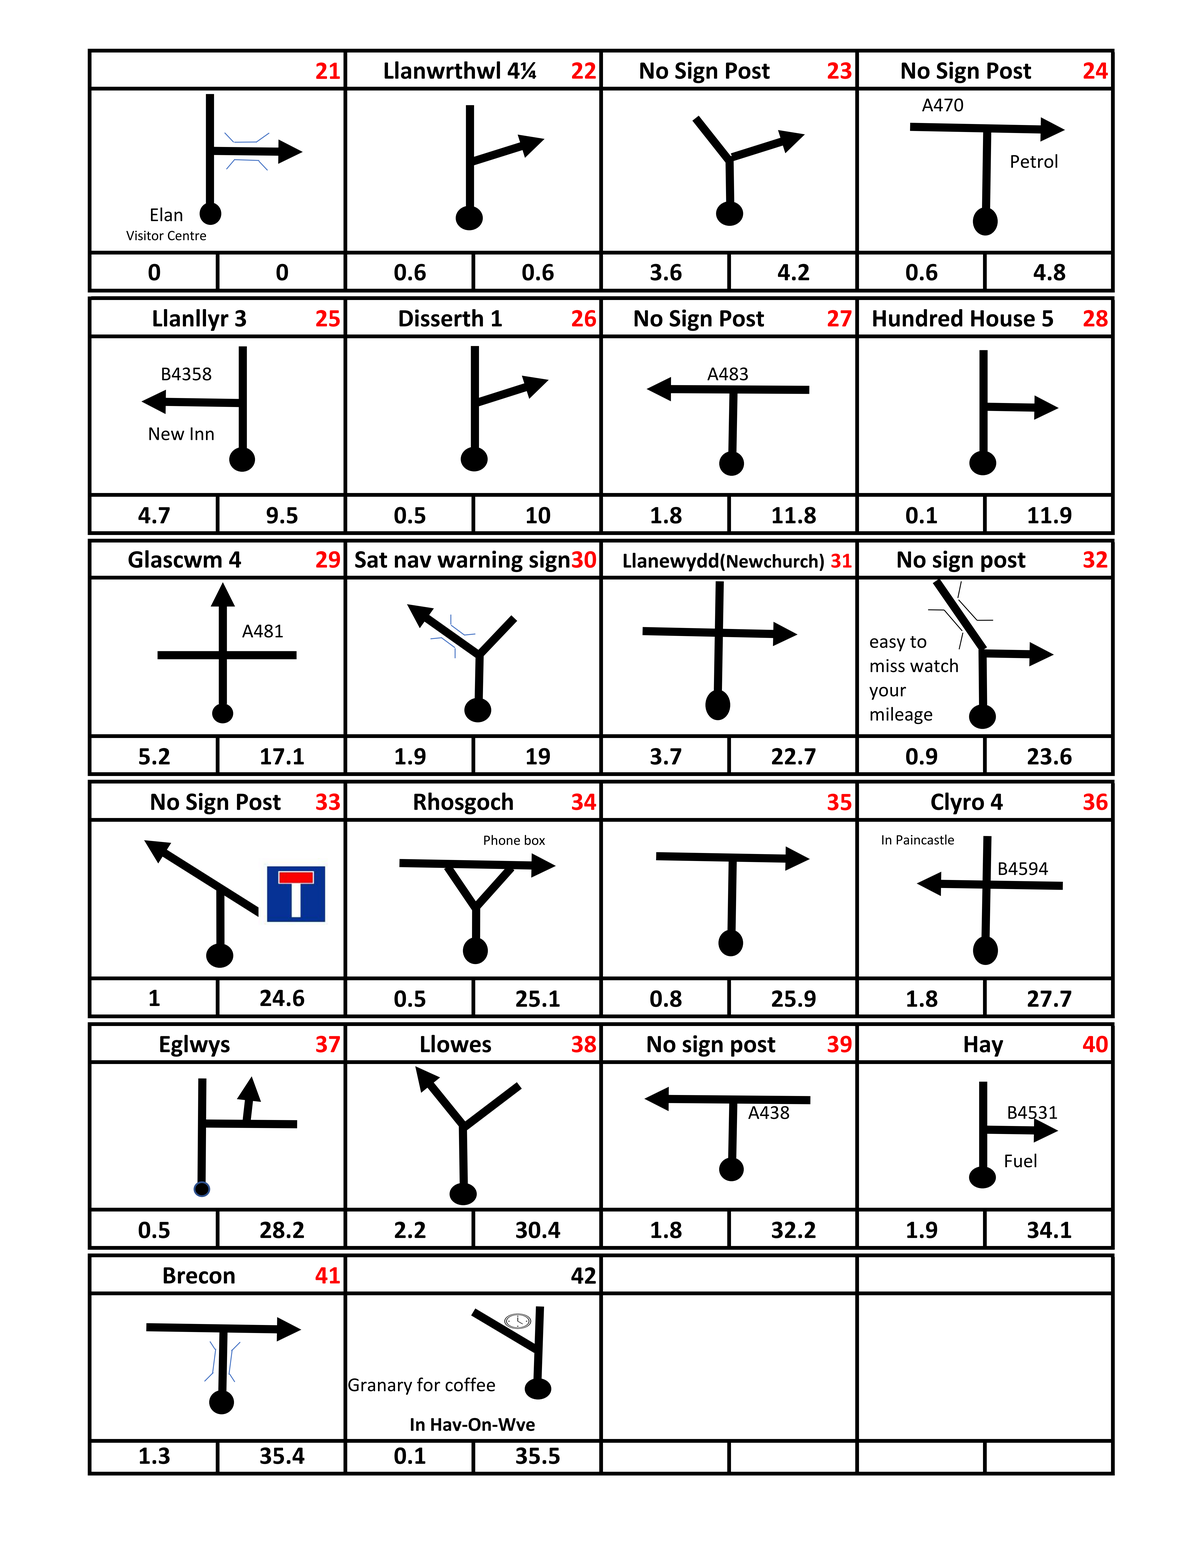 This screenshot has width=1201, height=1554. Describe the element at coordinates (1021, 1160) in the screenshot. I see `Fuel` at that location.
